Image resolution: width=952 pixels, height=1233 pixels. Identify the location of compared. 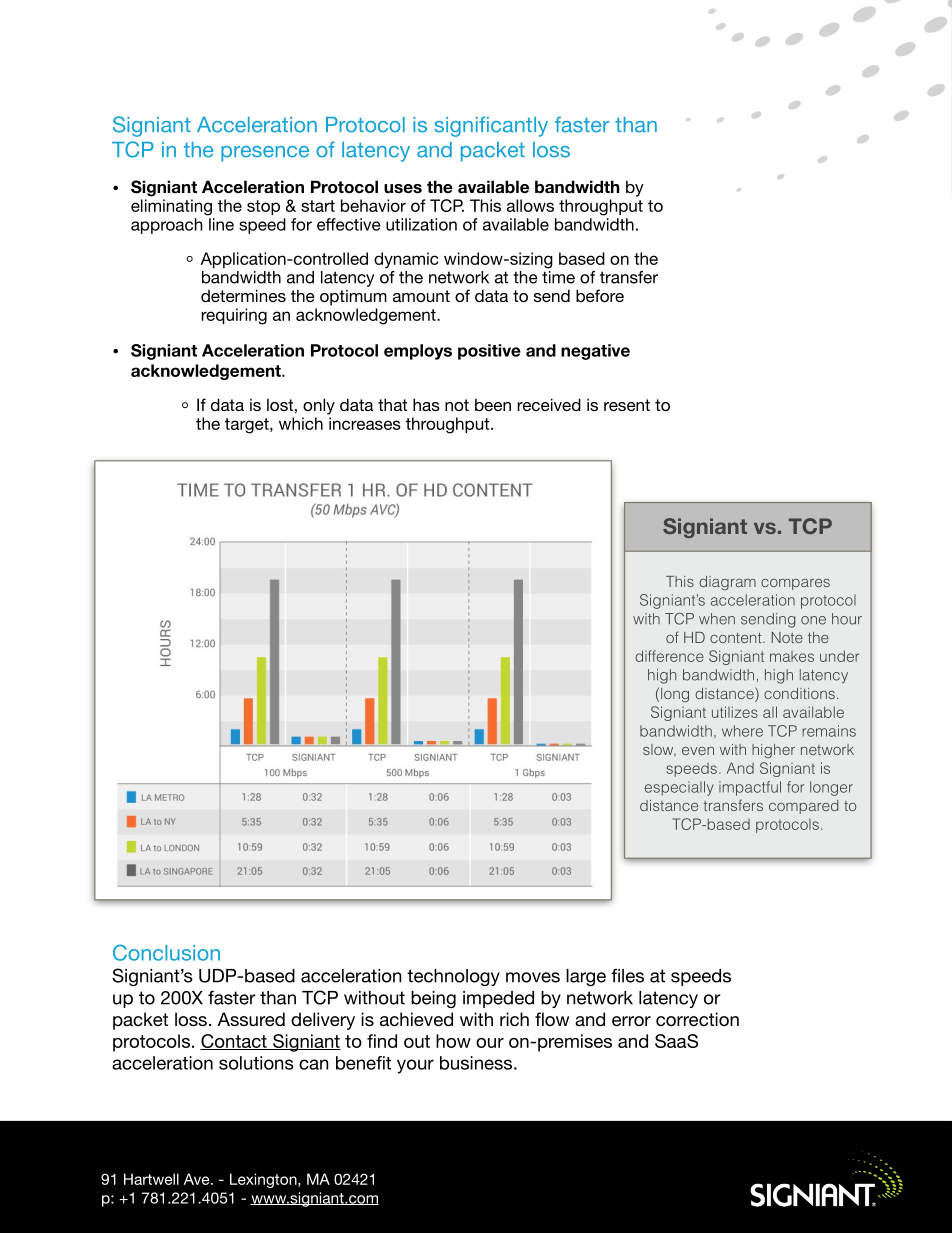
(803, 807).
